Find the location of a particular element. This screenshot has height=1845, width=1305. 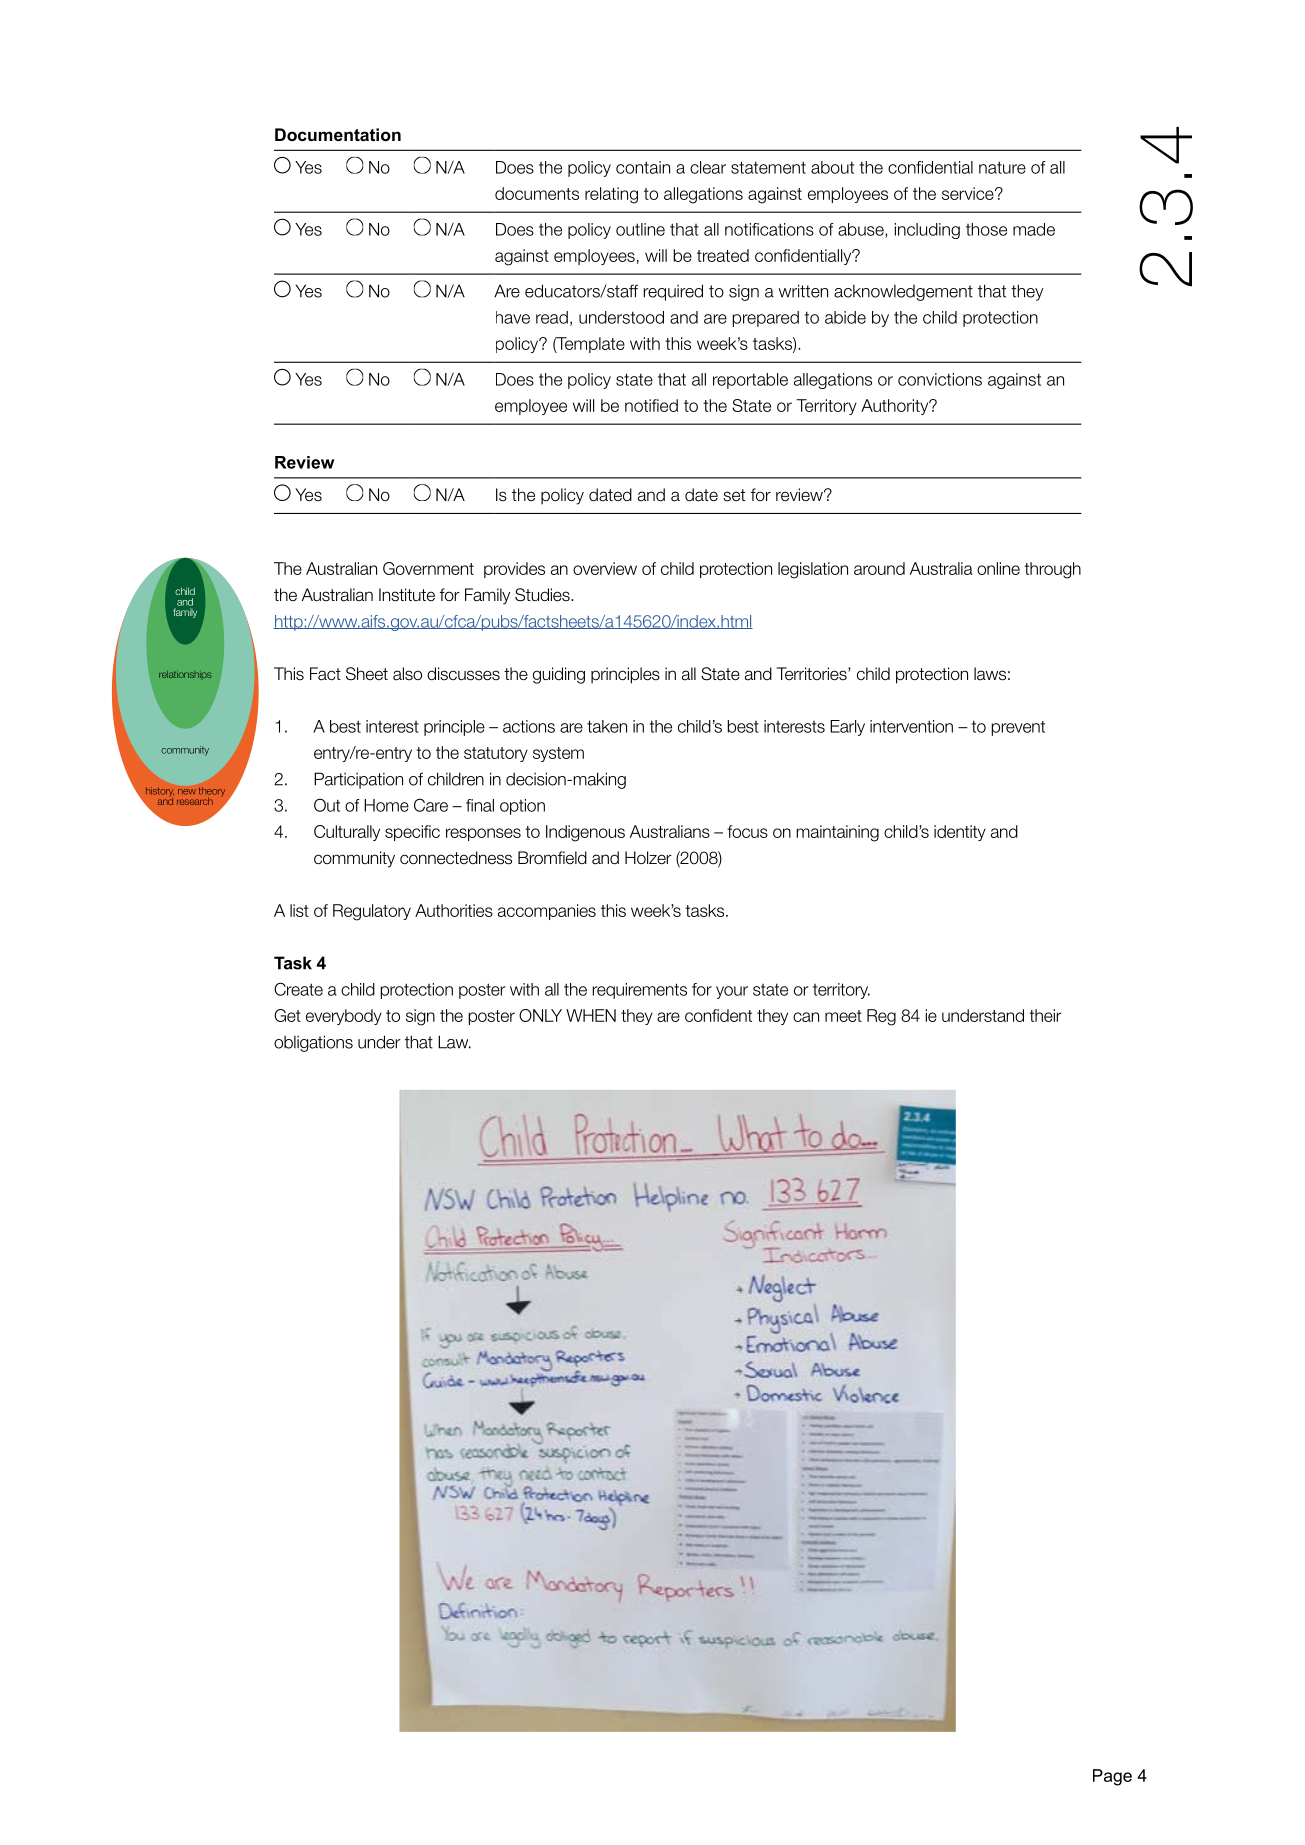

taken is located at coordinates (607, 726).
